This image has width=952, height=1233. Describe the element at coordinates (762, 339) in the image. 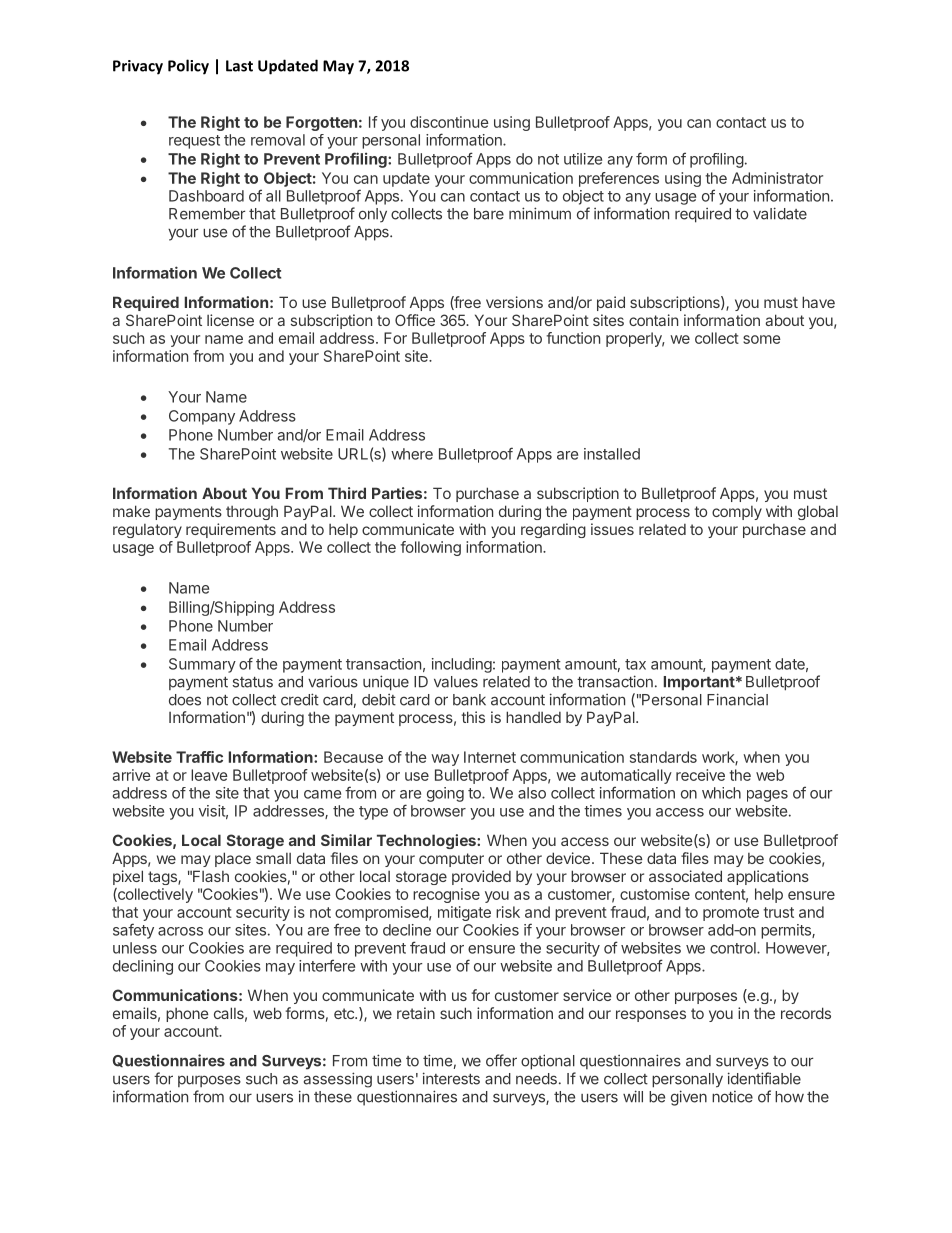

I see `some` at that location.
